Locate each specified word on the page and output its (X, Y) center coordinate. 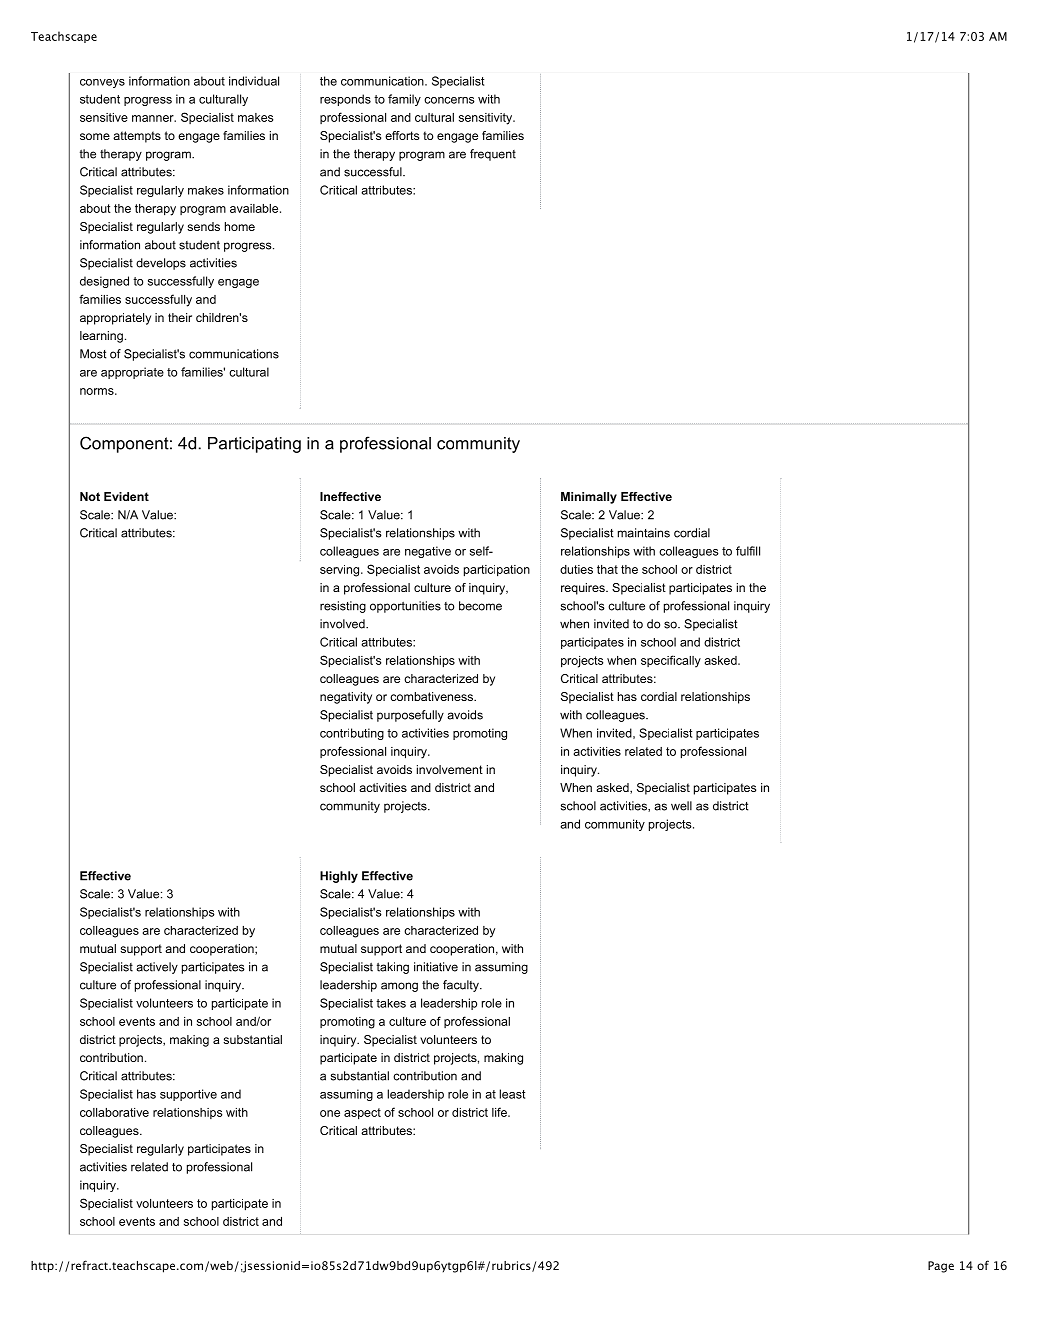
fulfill (748, 551)
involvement (450, 769)
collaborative (114, 1112)
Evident (126, 496)
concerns (449, 100)
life (500, 1112)
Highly (339, 877)
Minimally (589, 498)
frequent (493, 155)
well (681, 806)
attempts (137, 137)
